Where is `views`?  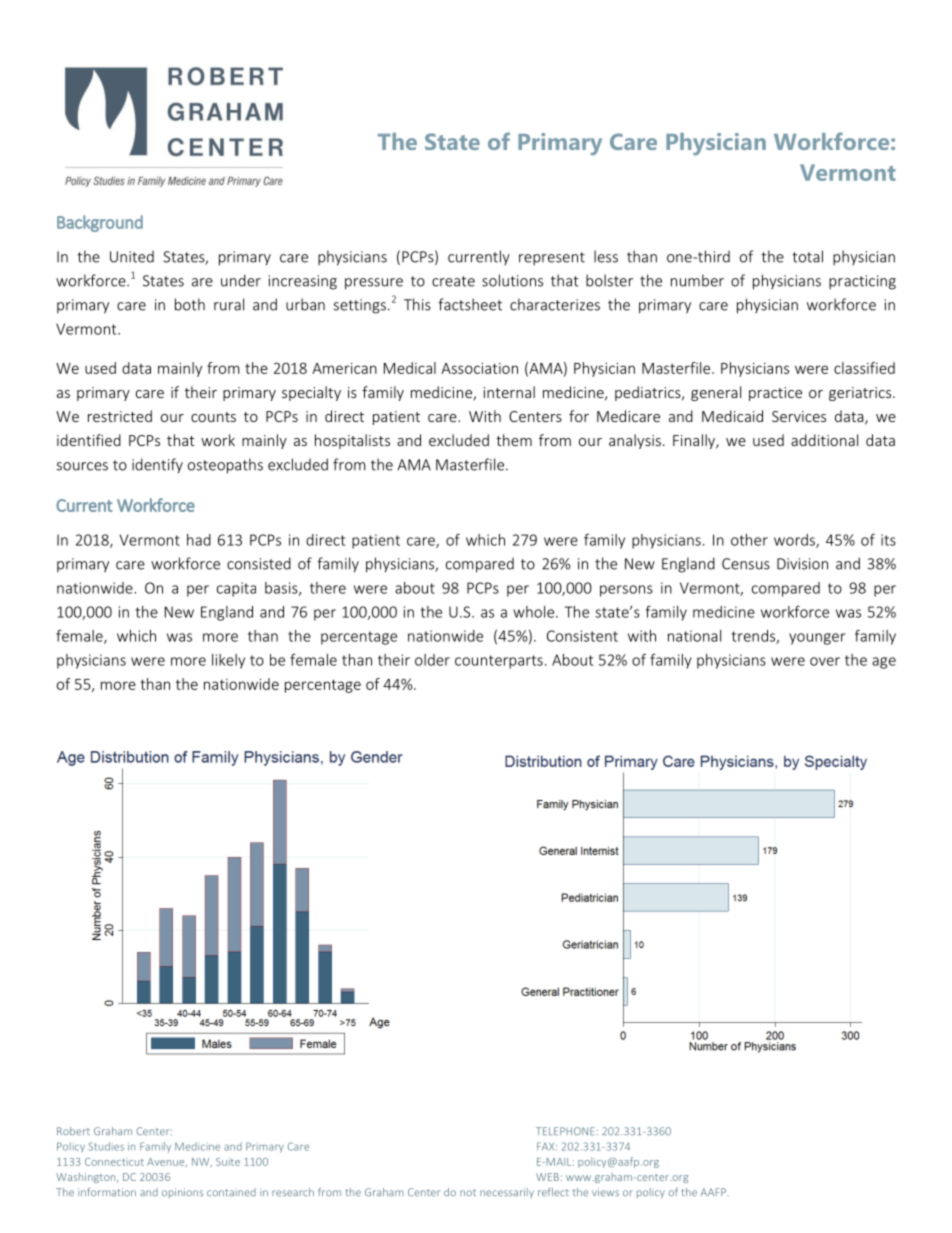
views is located at coordinates (605, 1192).
